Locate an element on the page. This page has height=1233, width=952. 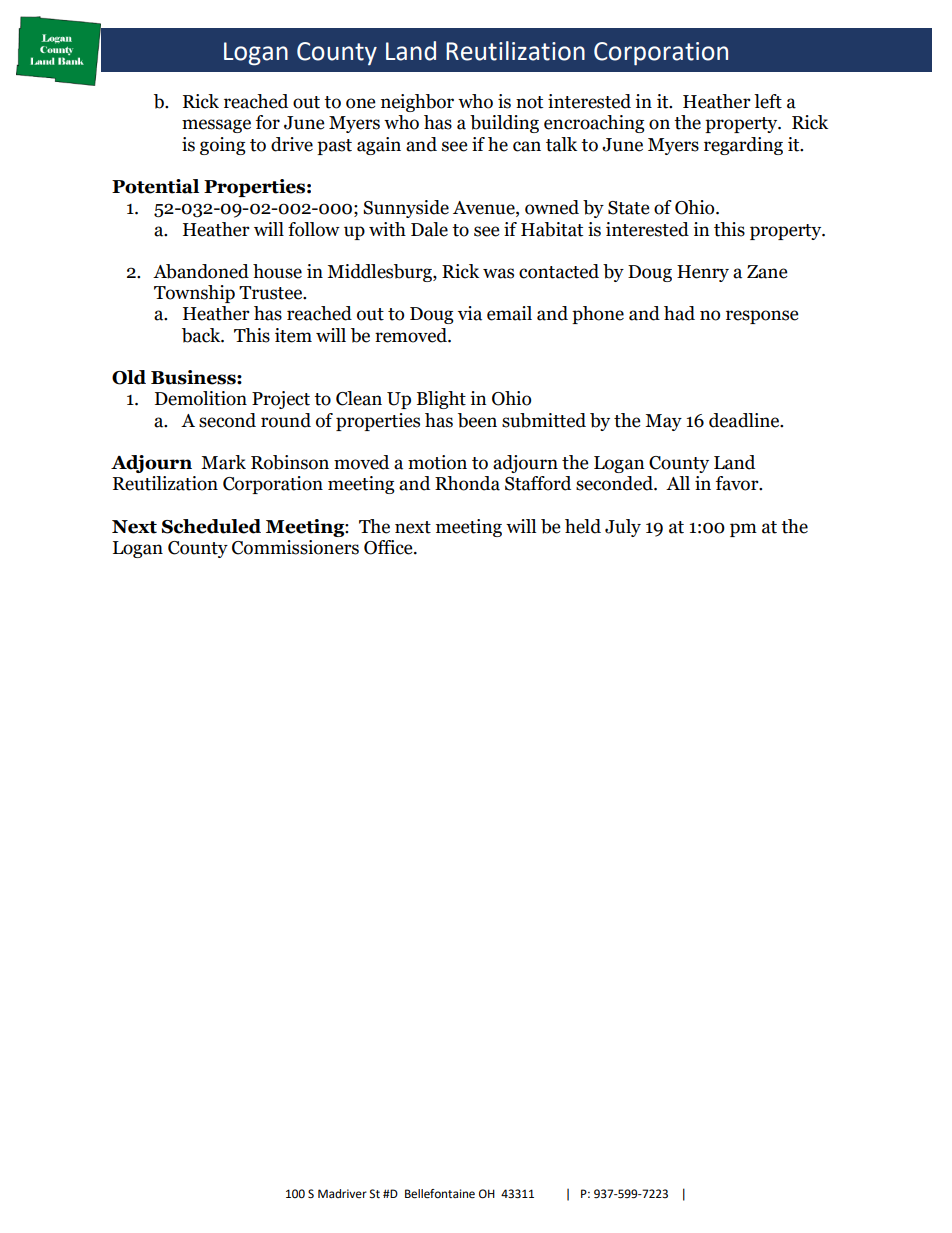
Scheduled is located at coordinates (211, 526).
